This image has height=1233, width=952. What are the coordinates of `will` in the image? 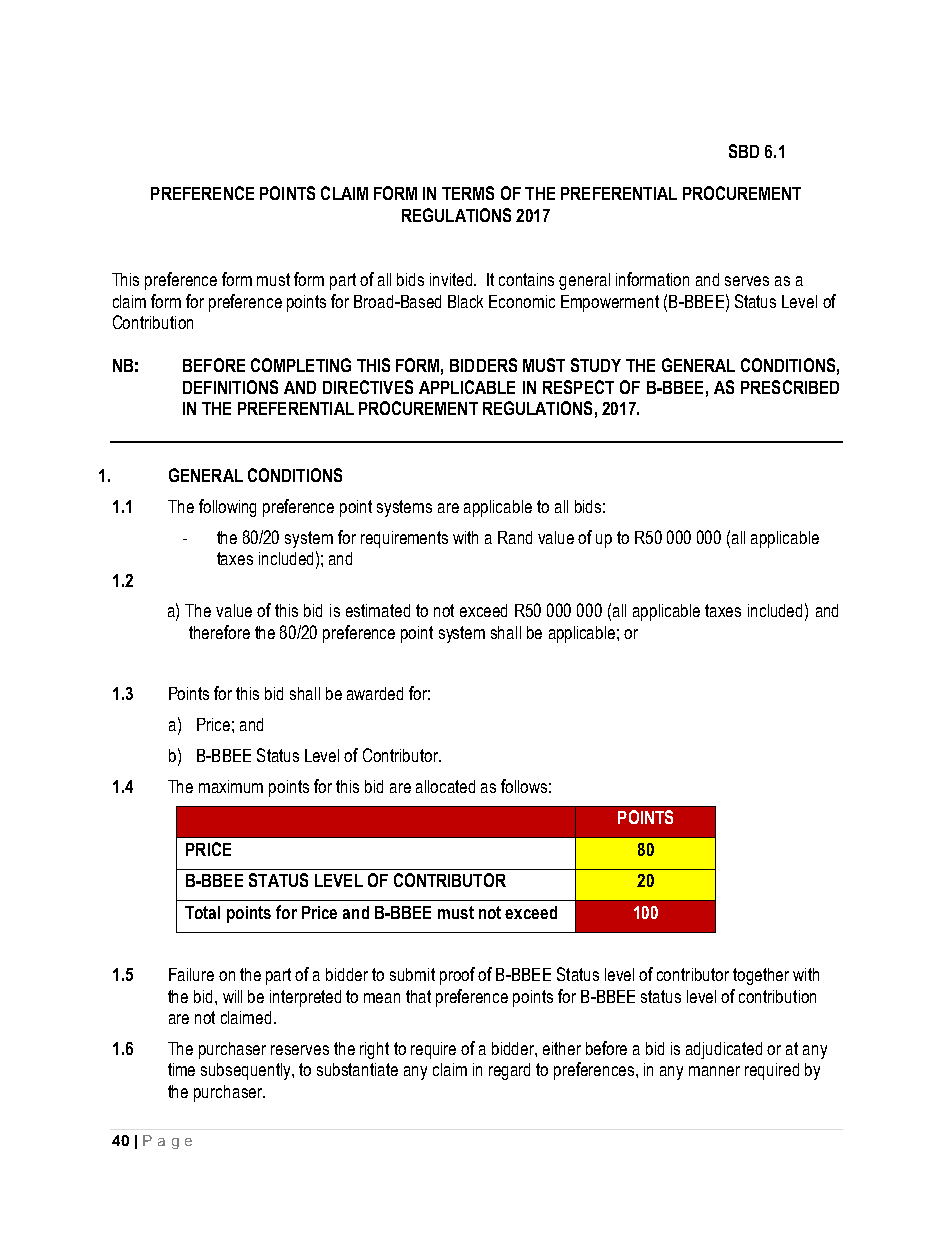 It's located at (232, 996).
